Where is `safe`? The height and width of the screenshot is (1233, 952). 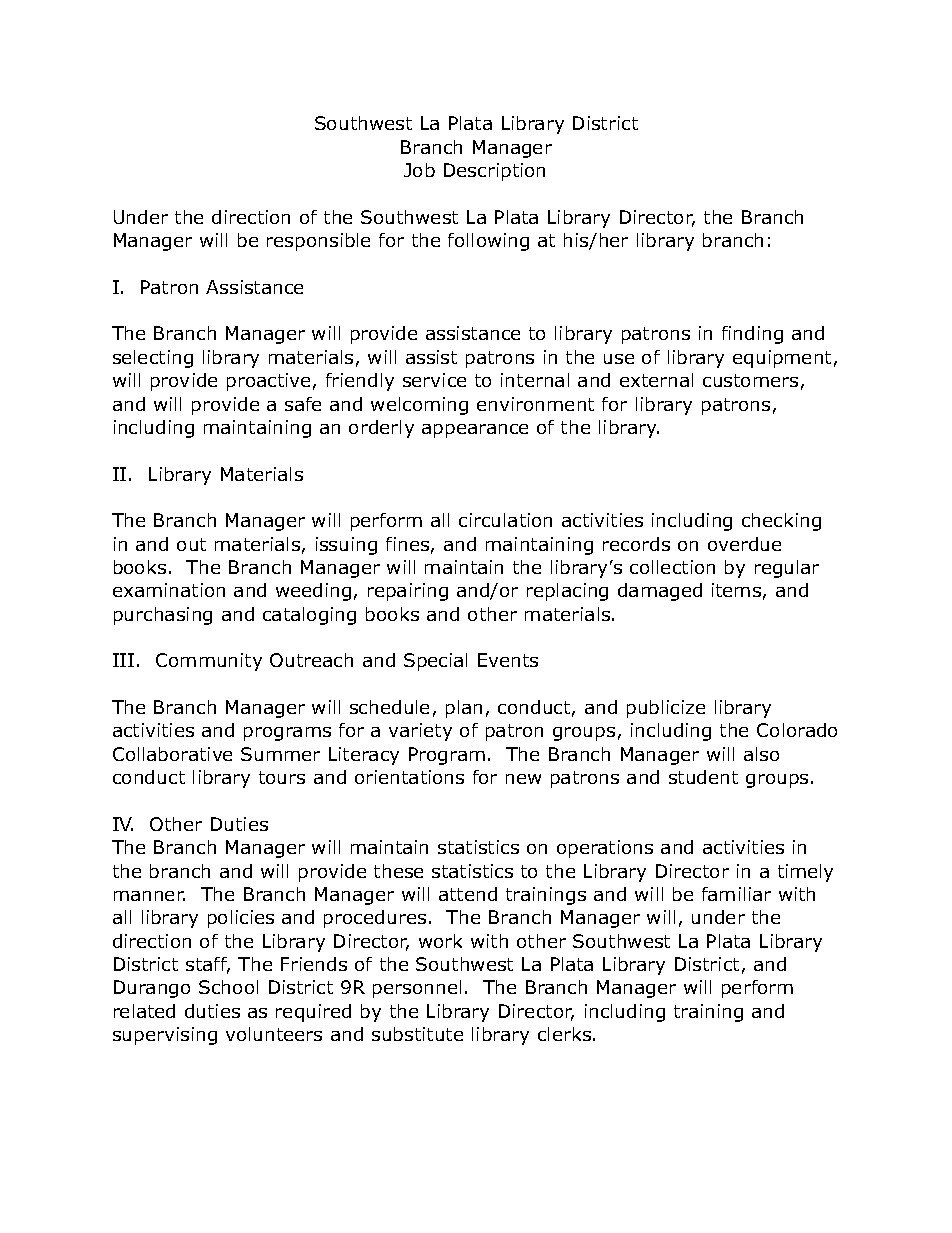 safe is located at coordinates (303, 404).
